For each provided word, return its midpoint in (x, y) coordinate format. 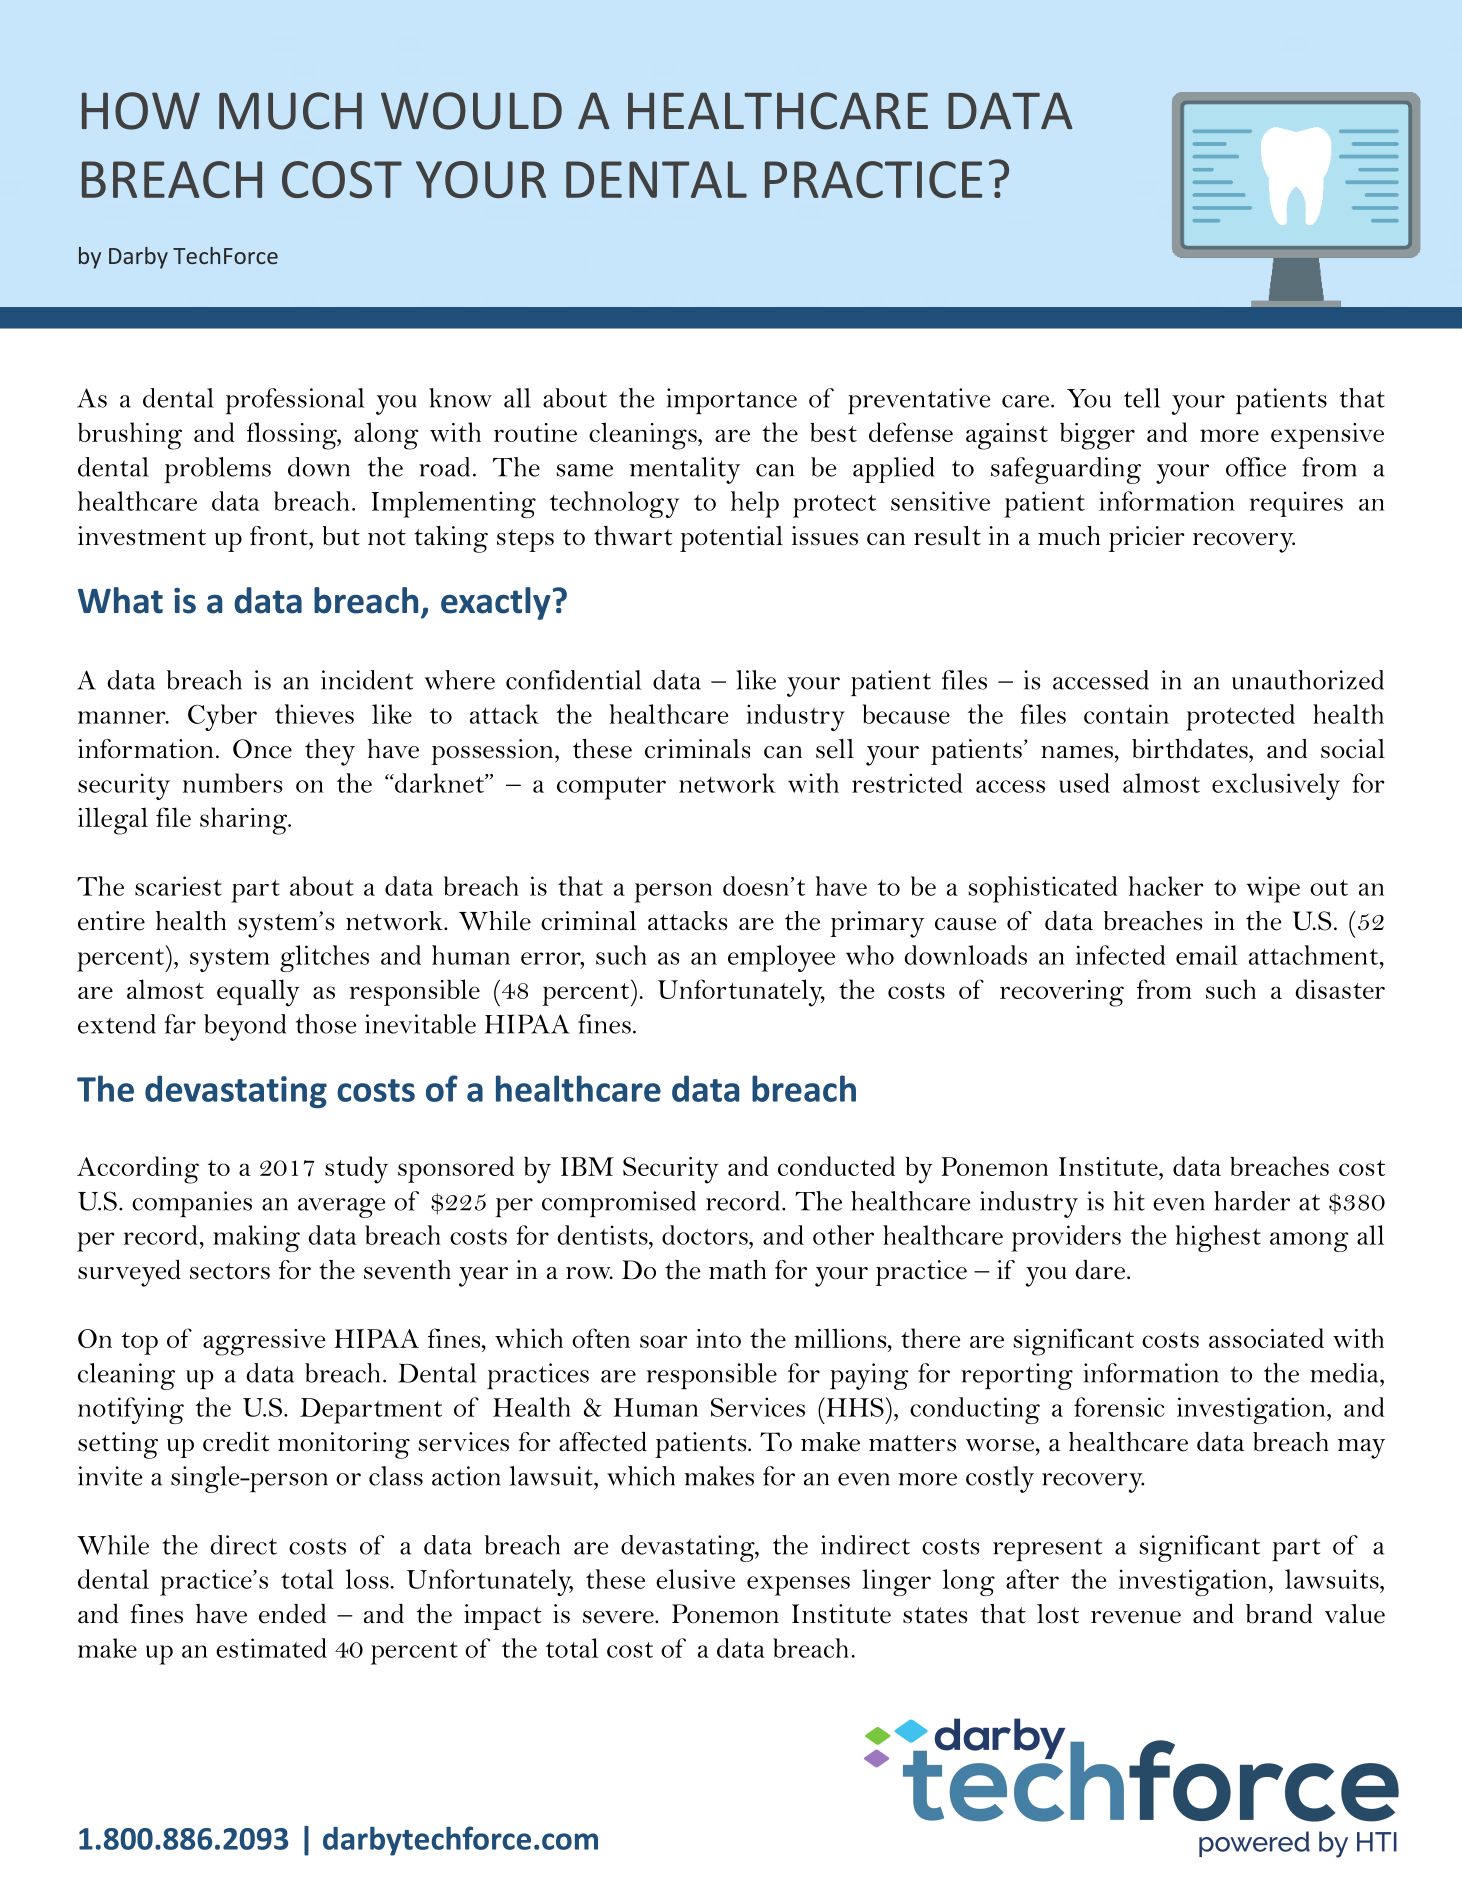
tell (1142, 398)
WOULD (471, 111)
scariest (178, 886)
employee (781, 958)
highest (1218, 1238)
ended (292, 1614)
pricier (1147, 539)
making (256, 1238)
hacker (1166, 886)
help (755, 504)
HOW (141, 111)
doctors (706, 1235)
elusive (695, 1579)
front (280, 536)
